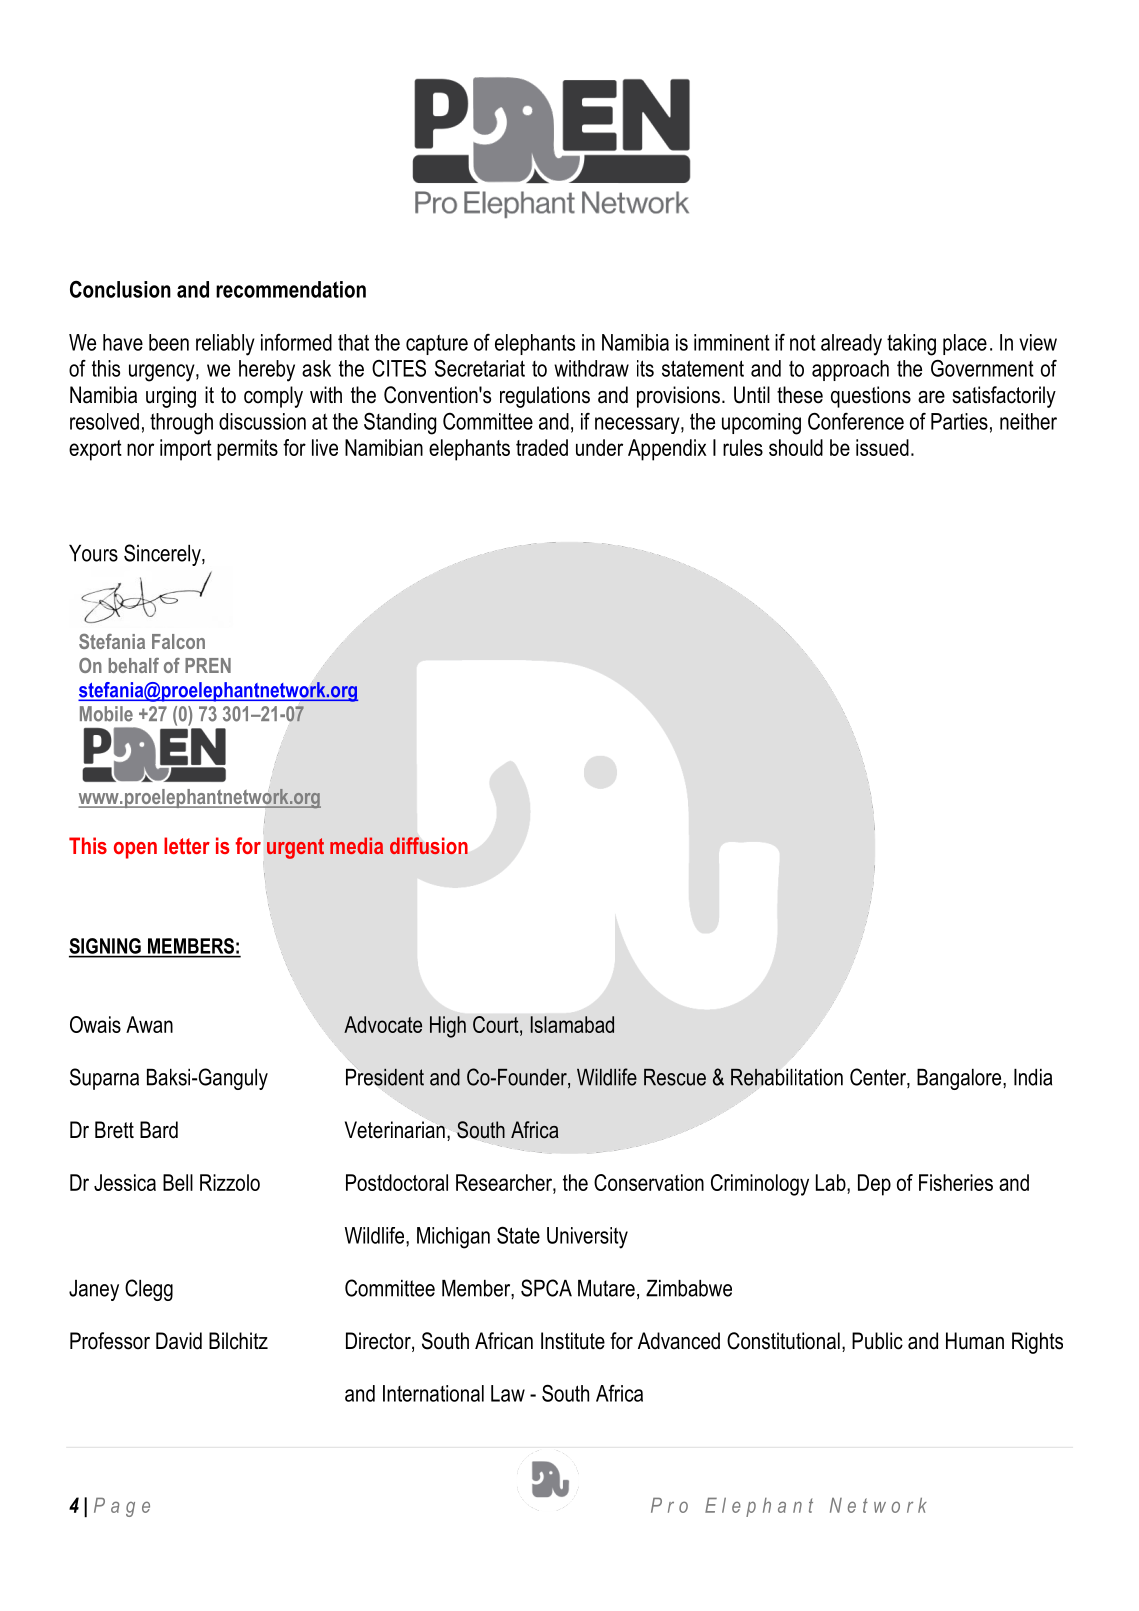  What do you see at coordinates (225, 345) in the screenshot?
I see `reliably` at bounding box center [225, 345].
